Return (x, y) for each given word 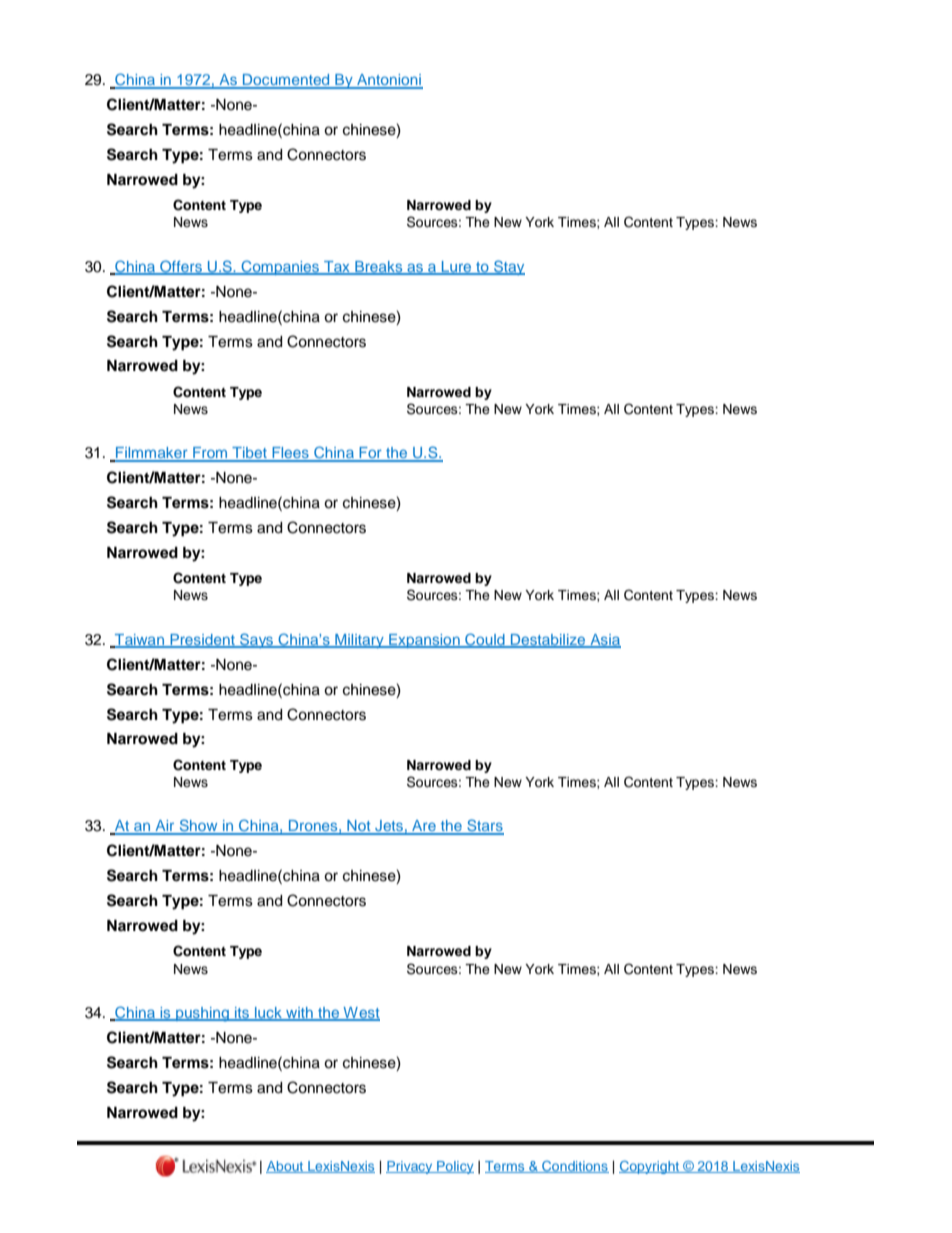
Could (485, 640)
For (370, 454)
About (286, 1167)
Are (424, 827)
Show (198, 826)
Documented (286, 81)
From (210, 454)
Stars (484, 826)
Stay (508, 267)
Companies (280, 267)
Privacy (410, 1167)
